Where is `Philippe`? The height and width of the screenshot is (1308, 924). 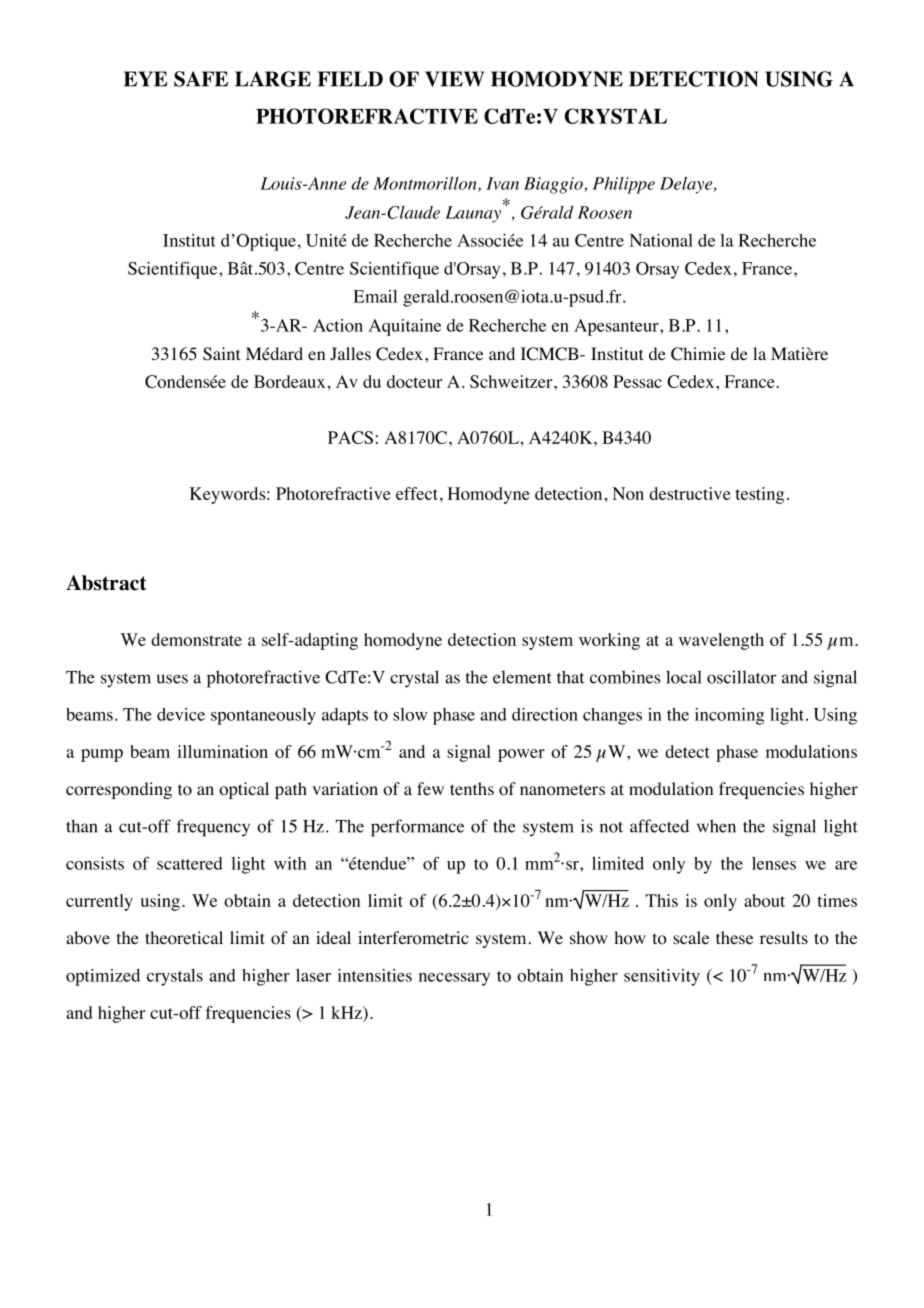 Philippe is located at coordinates (624, 185).
